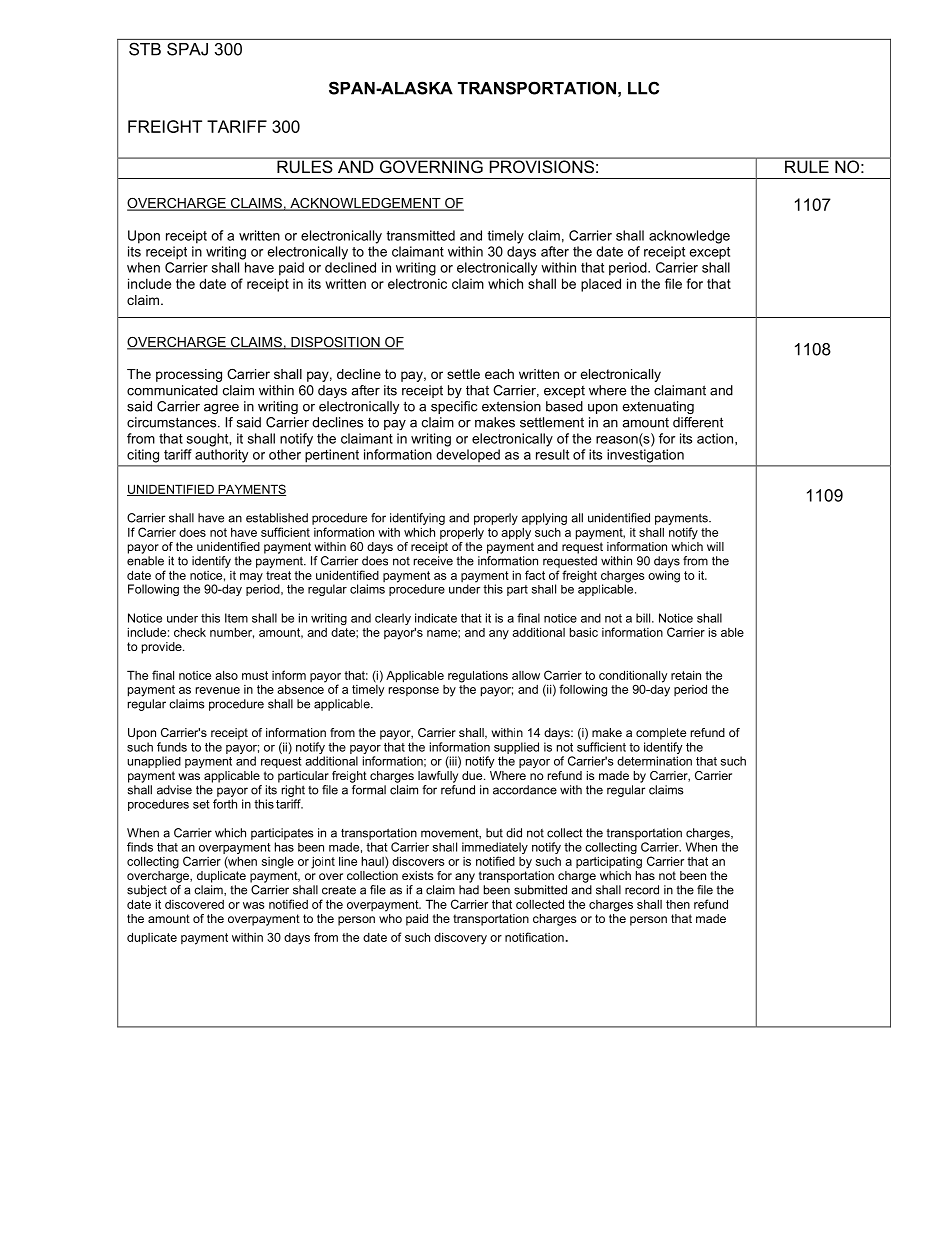 Image resolution: width=952 pixels, height=1233 pixels. Describe the element at coordinates (145, 49) in the screenshot. I see `STB` at that location.
